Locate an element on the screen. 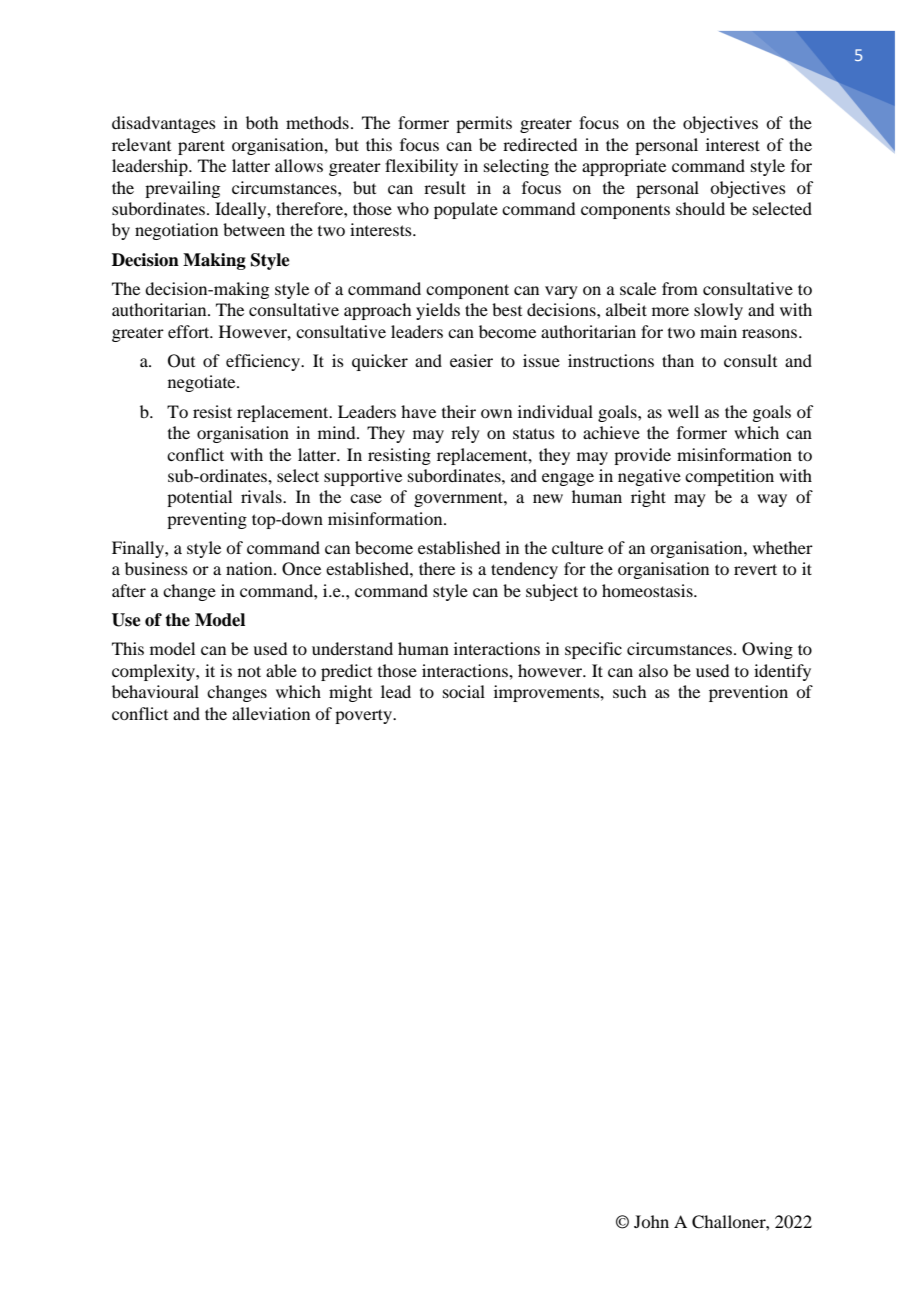  flexibility is located at coordinates (421, 167).
